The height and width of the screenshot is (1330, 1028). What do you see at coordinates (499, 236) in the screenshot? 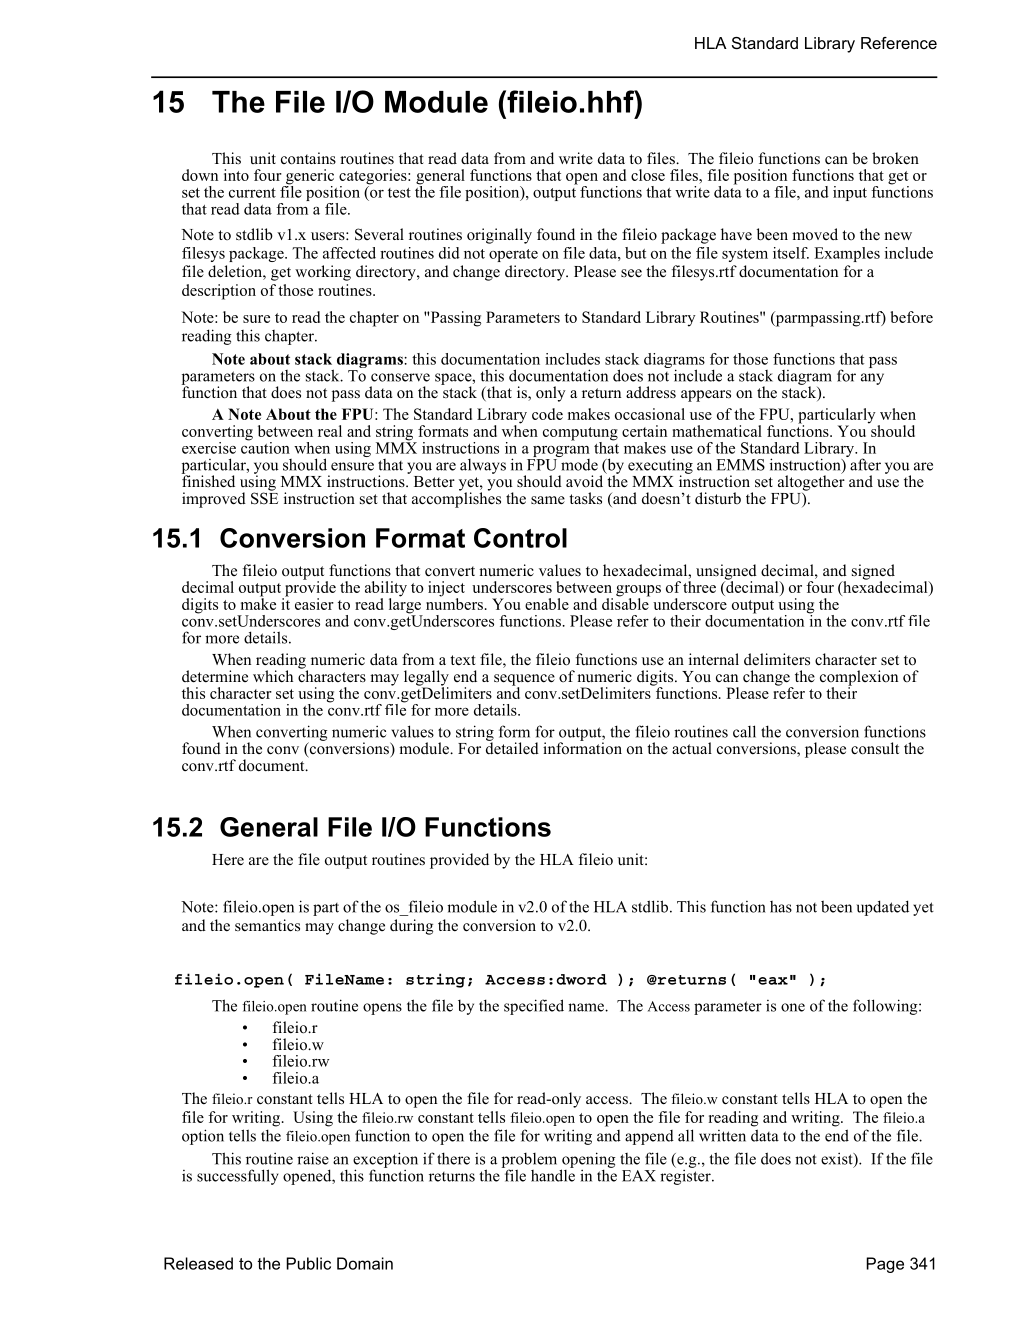
I see `originally` at bounding box center [499, 236].
